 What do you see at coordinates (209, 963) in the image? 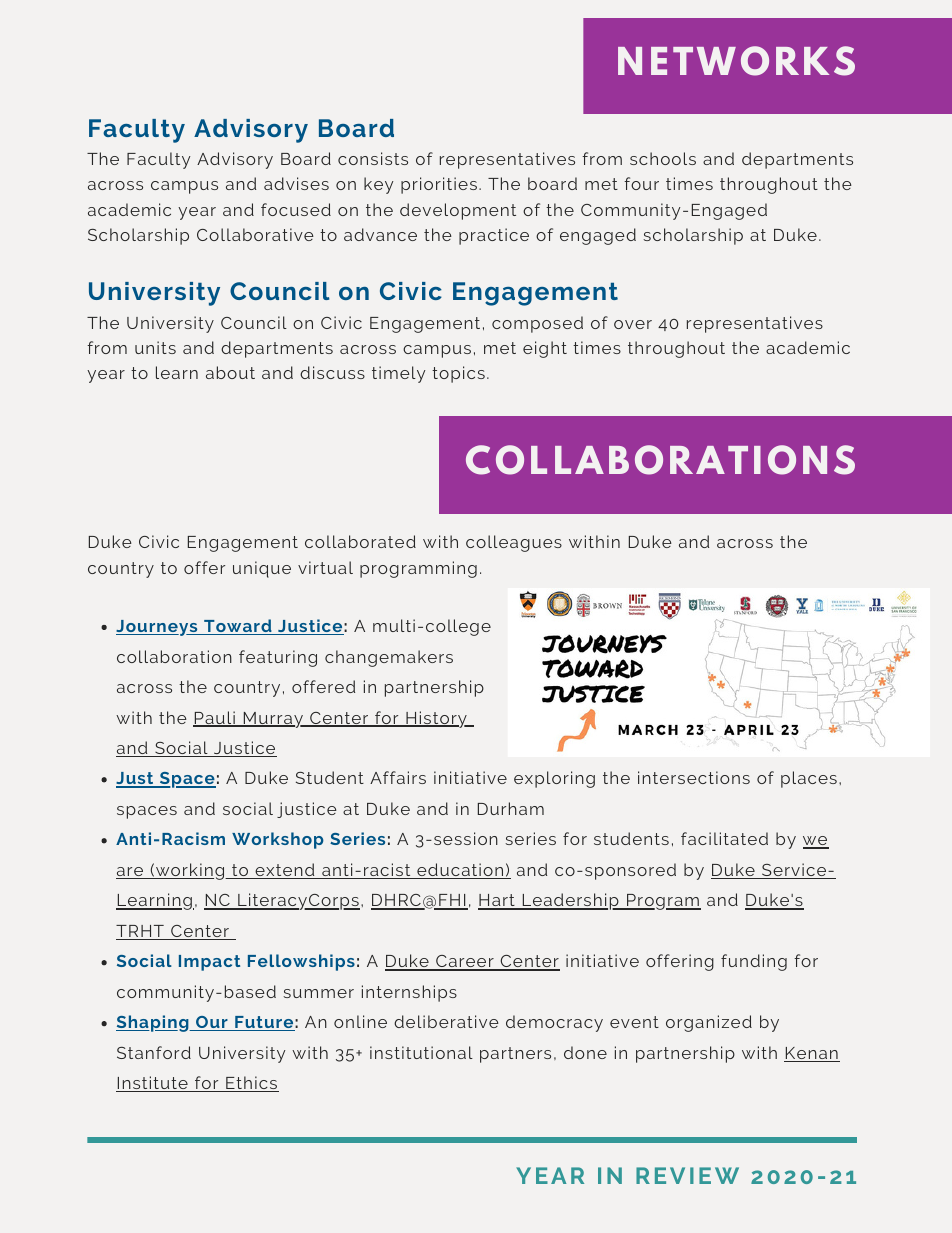
I see `Impact` at bounding box center [209, 963].
